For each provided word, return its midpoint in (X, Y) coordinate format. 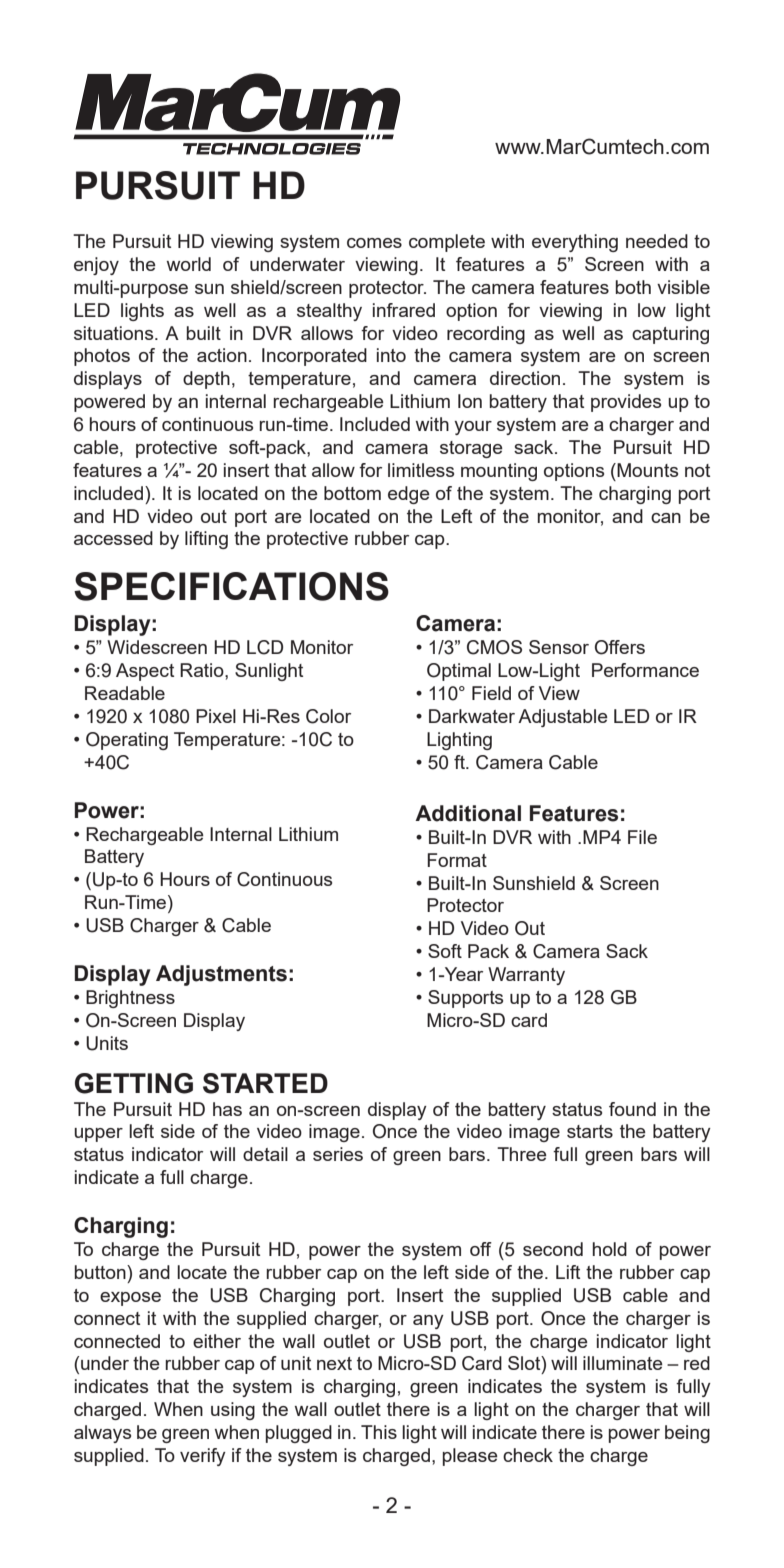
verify (203, 1457)
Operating (127, 741)
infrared (404, 310)
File (642, 837)
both (633, 287)
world (189, 264)
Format (457, 860)
